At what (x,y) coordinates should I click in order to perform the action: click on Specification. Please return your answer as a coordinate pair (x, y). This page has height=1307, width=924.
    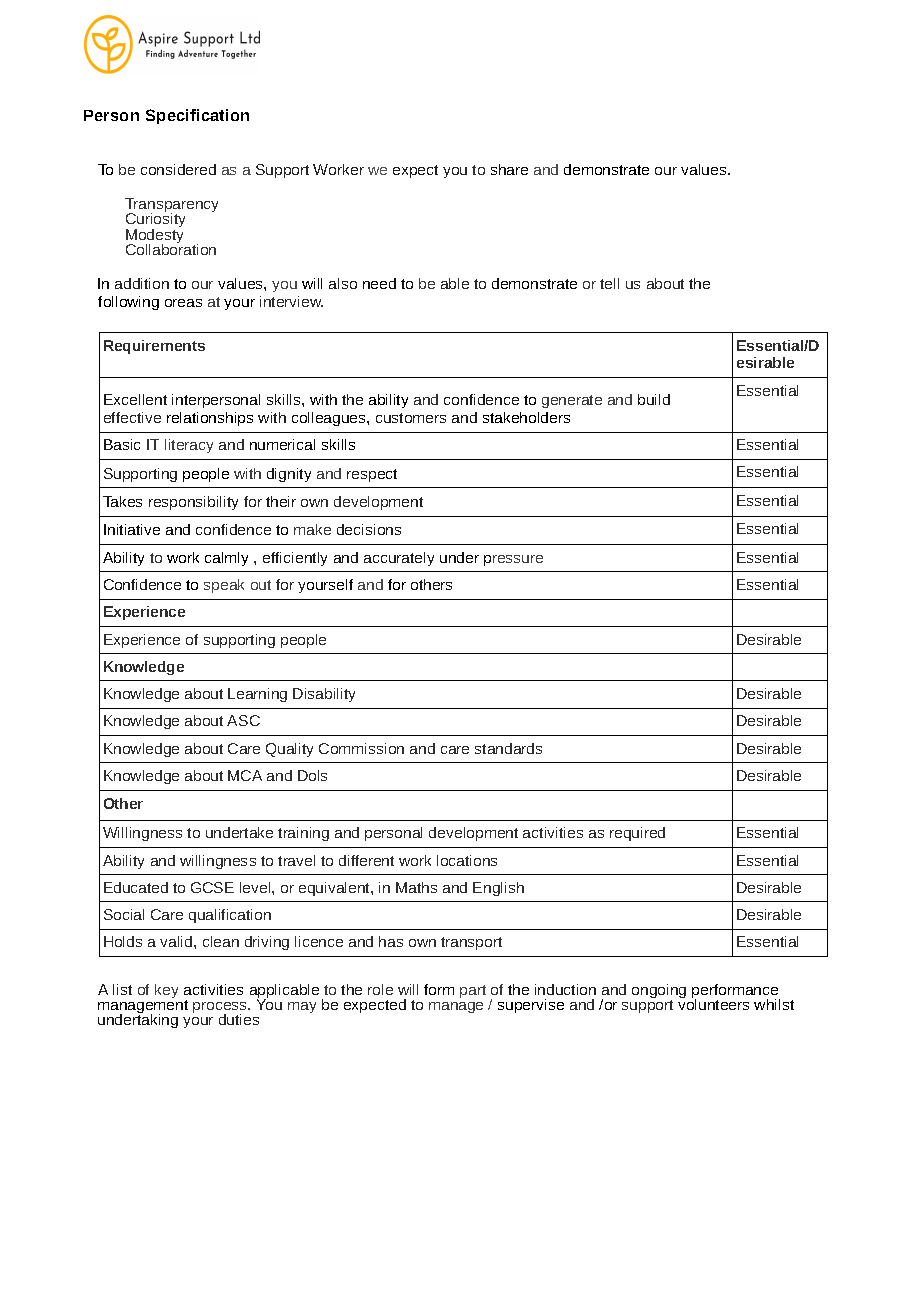
    Looking at the image, I should click on (197, 116).
